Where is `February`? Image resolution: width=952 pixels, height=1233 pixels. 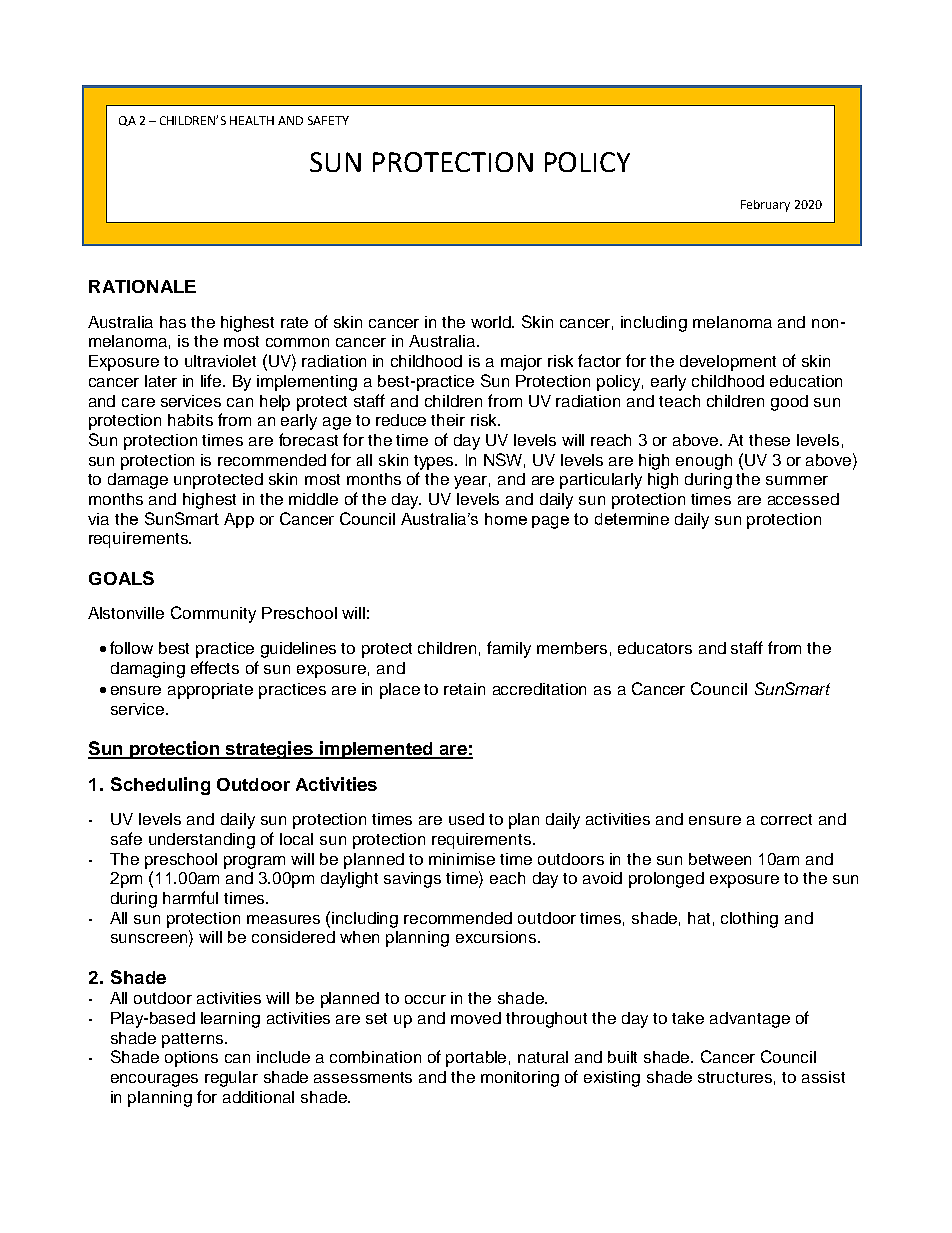 February is located at coordinates (765, 206).
